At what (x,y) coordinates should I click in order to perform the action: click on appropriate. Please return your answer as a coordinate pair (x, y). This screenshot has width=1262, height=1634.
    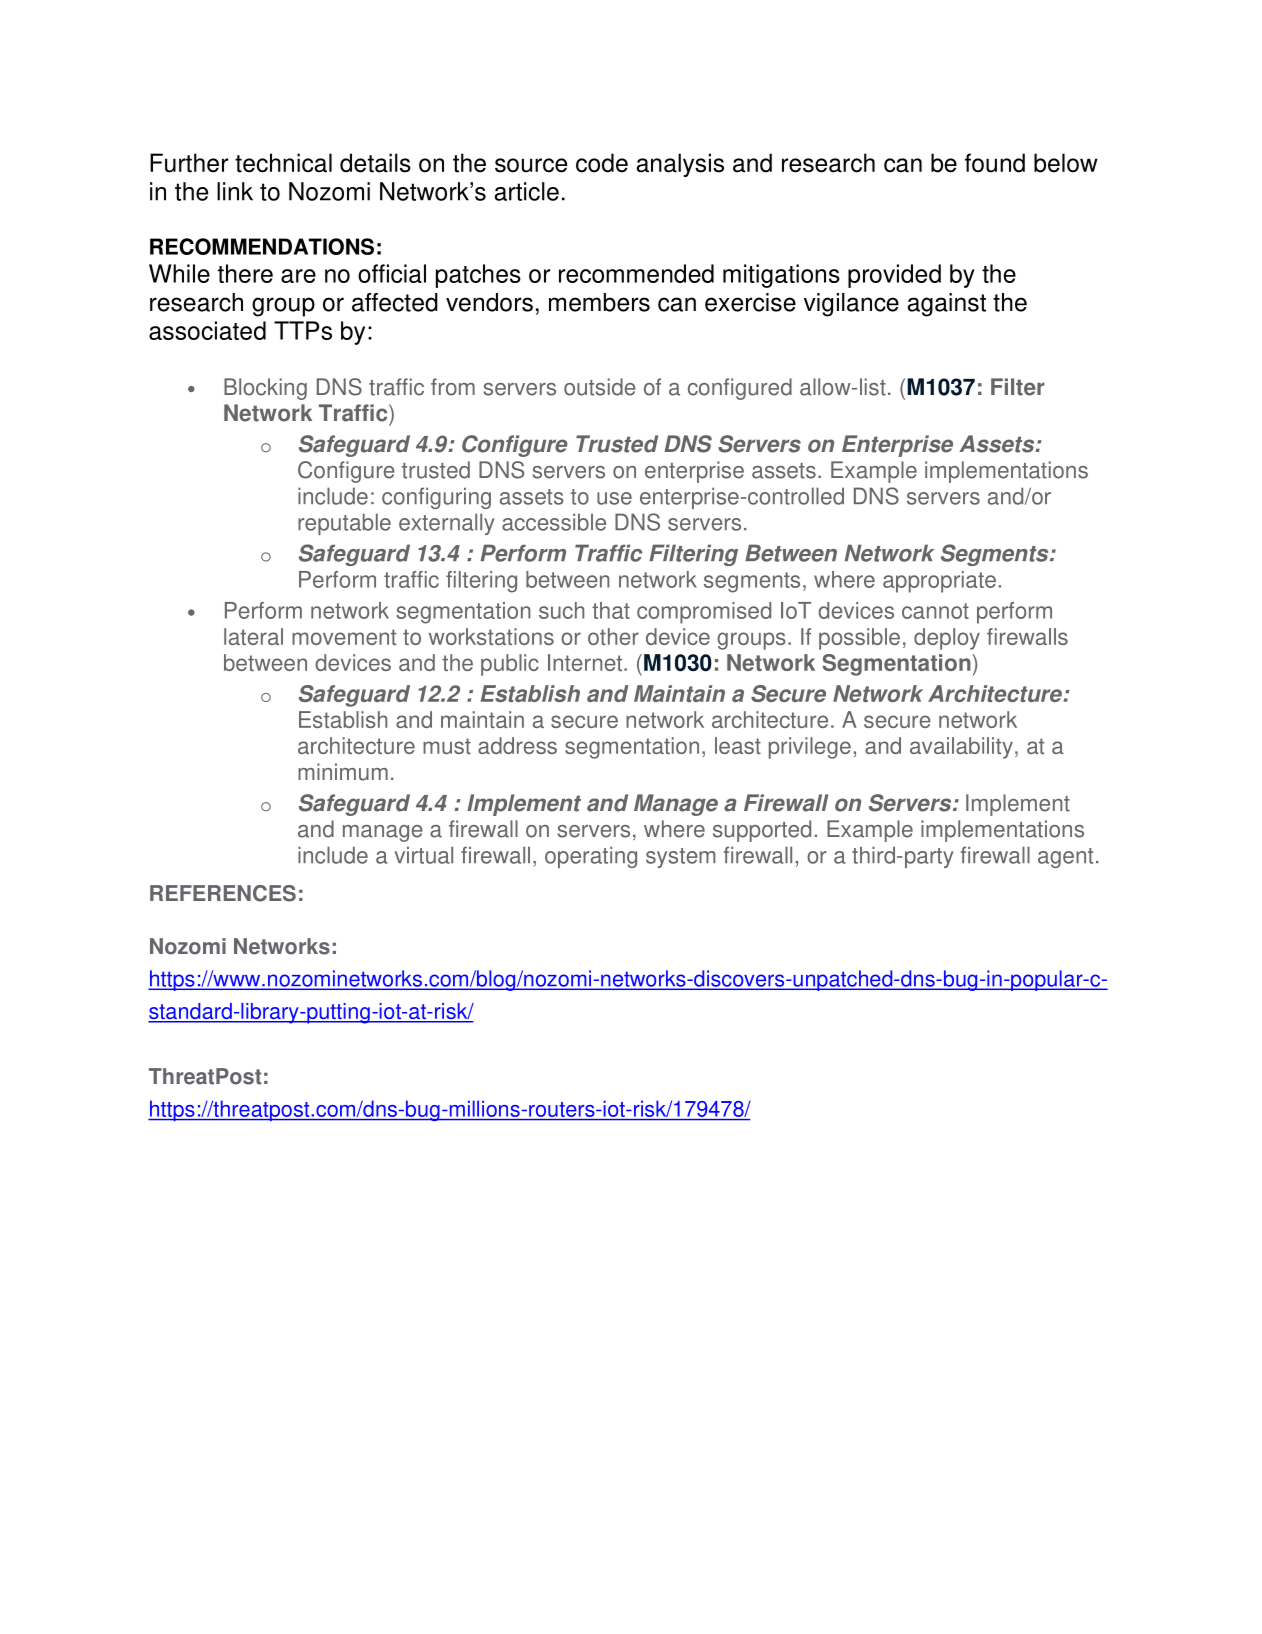
    Looking at the image, I should click on (939, 582).
